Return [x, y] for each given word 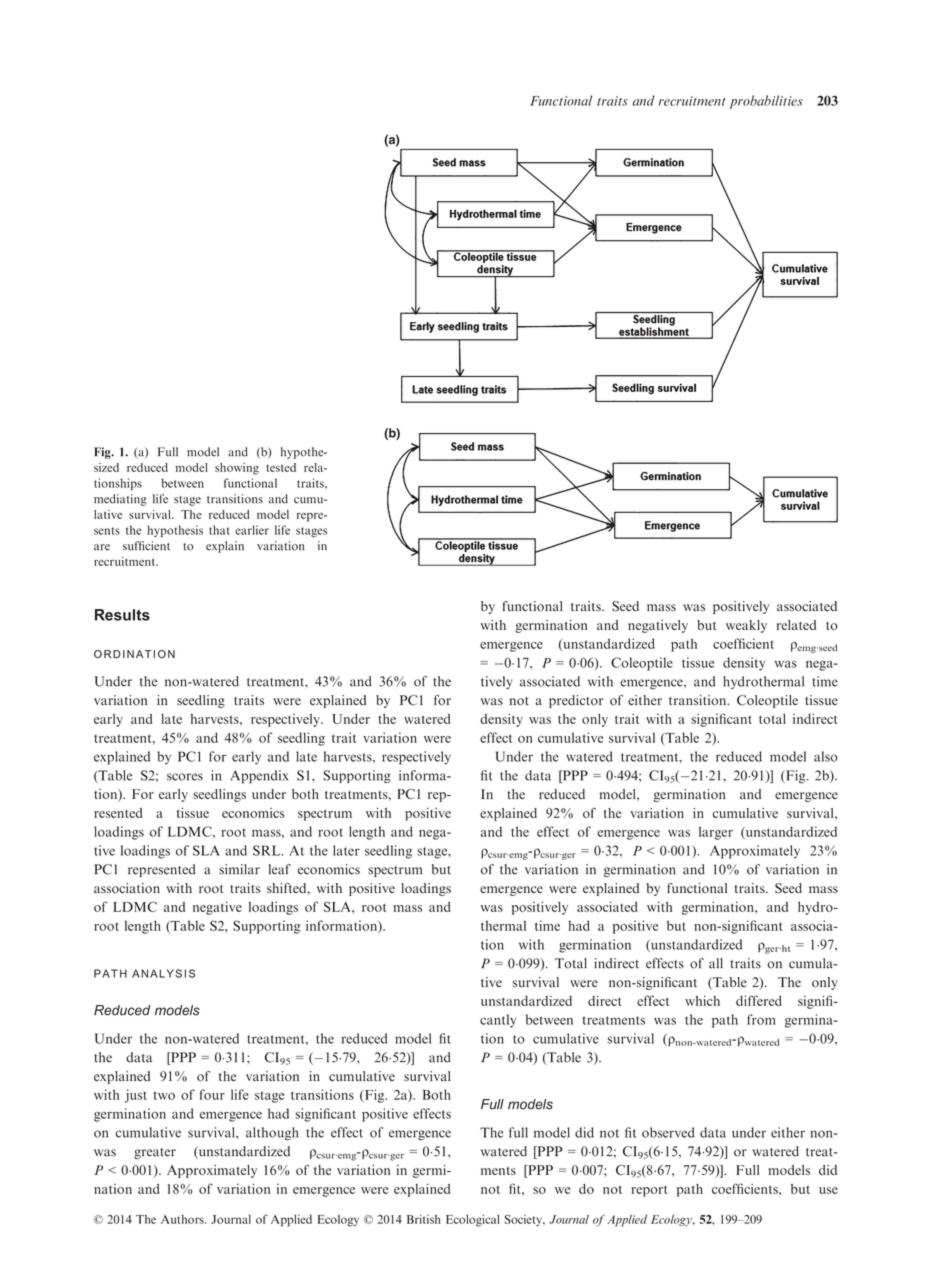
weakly [746, 626]
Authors [183, 1219]
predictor [576, 701]
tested [281, 467]
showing [237, 469]
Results [122, 615]
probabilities [766, 102]
